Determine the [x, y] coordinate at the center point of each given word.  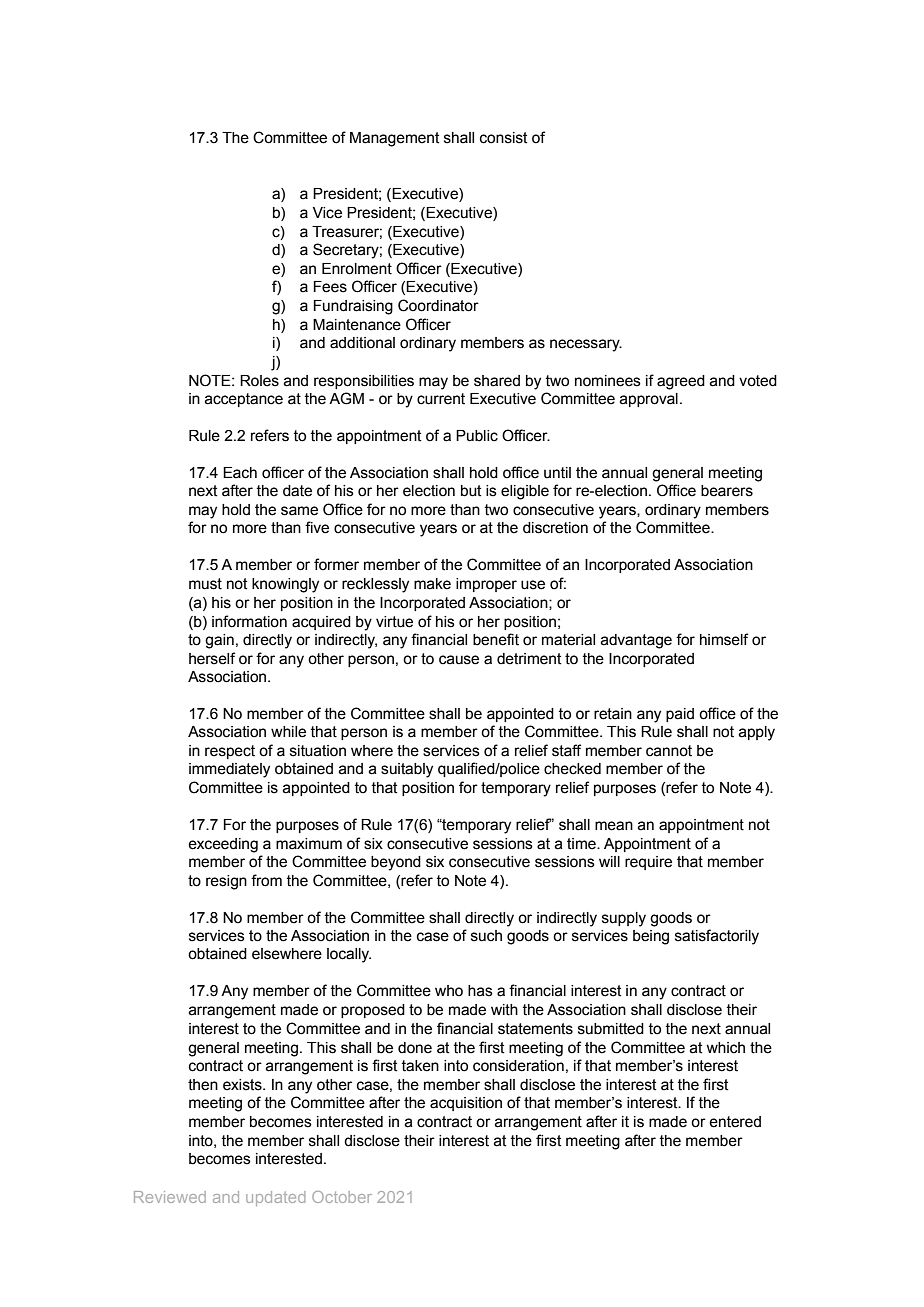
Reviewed [170, 1197]
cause [459, 660]
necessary [586, 345]
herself [212, 658]
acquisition [466, 1104]
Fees [330, 287]
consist [504, 138]
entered [735, 1122]
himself [724, 639]
